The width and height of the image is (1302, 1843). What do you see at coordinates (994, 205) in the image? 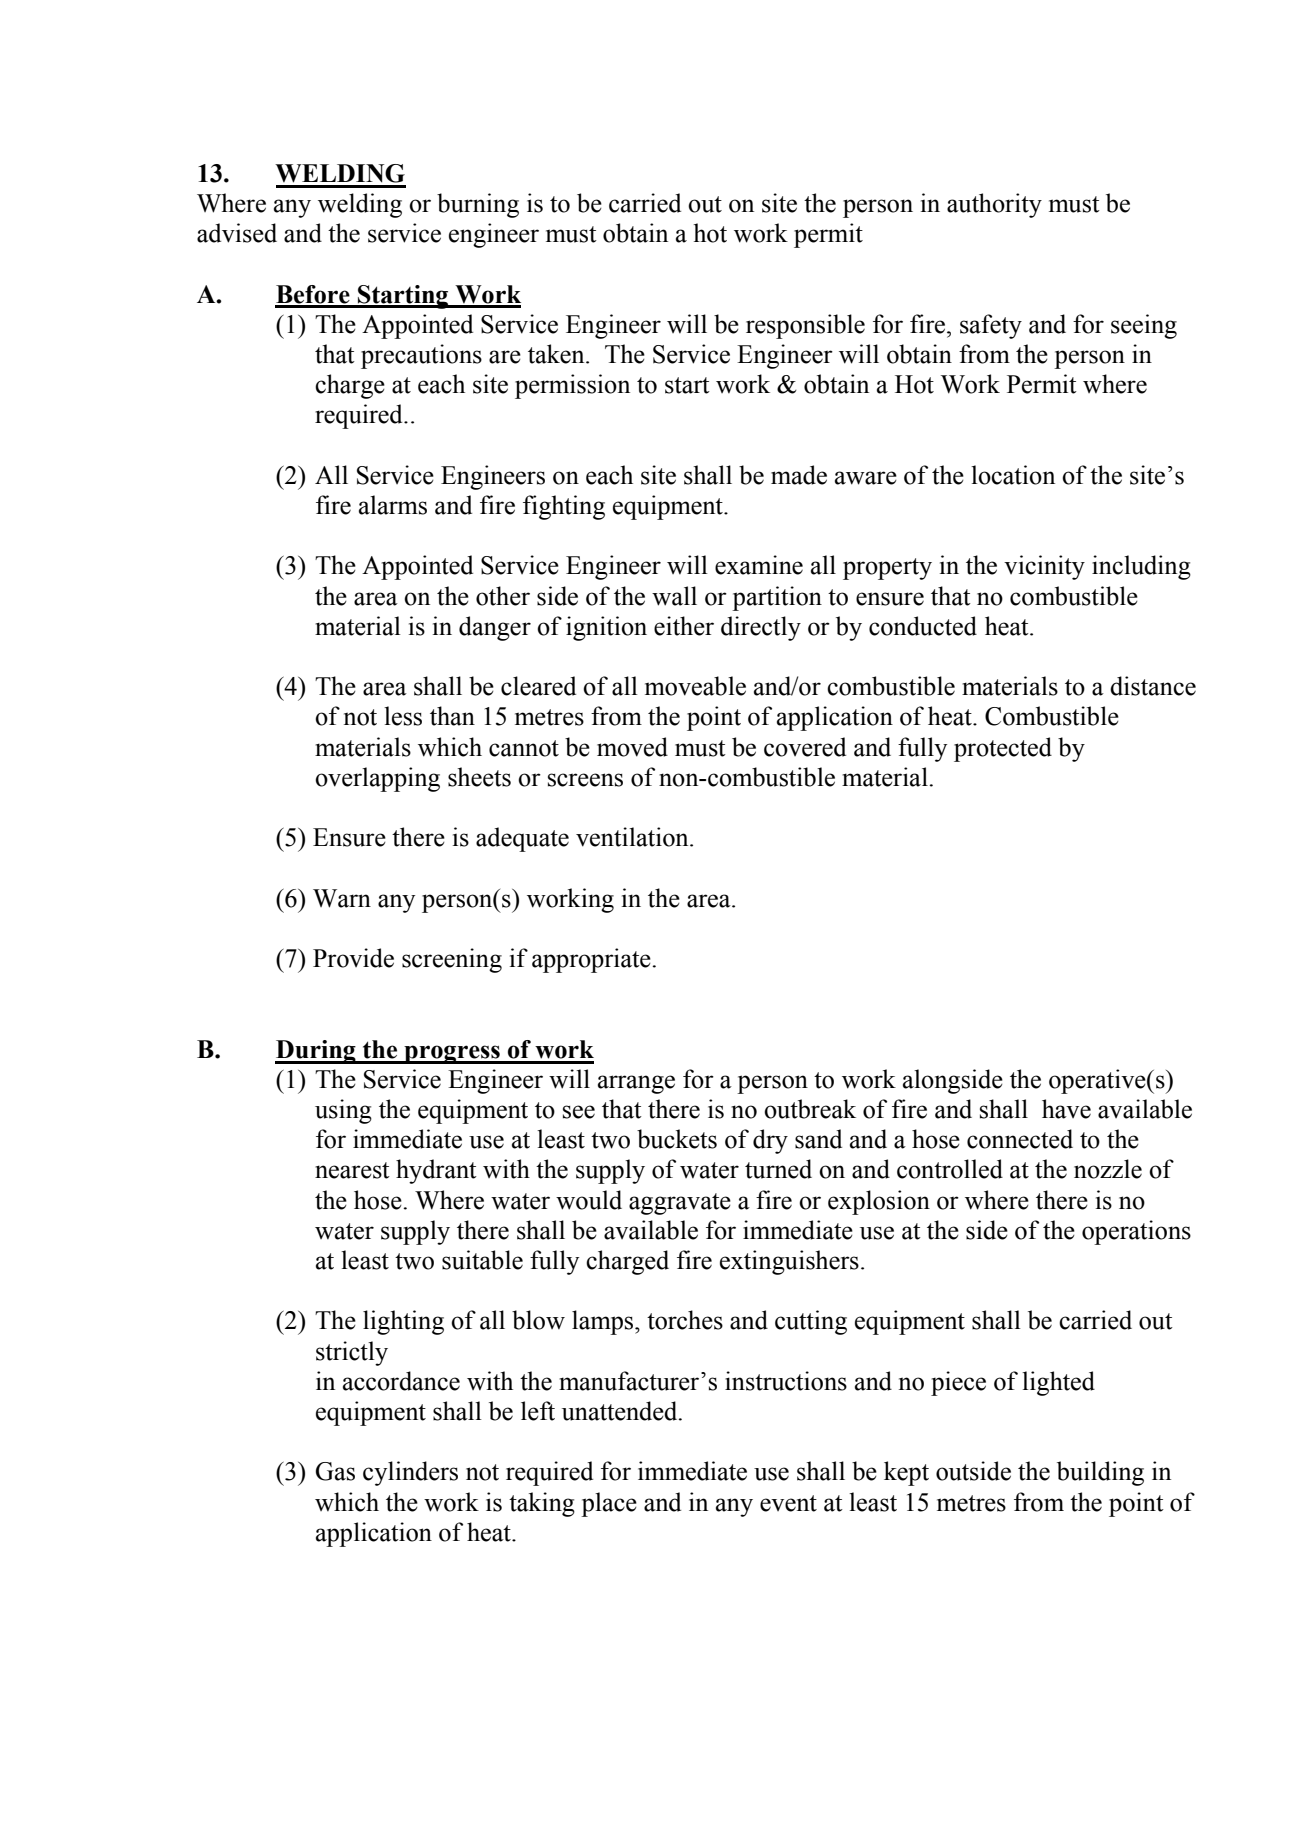
I see `authority` at bounding box center [994, 205].
